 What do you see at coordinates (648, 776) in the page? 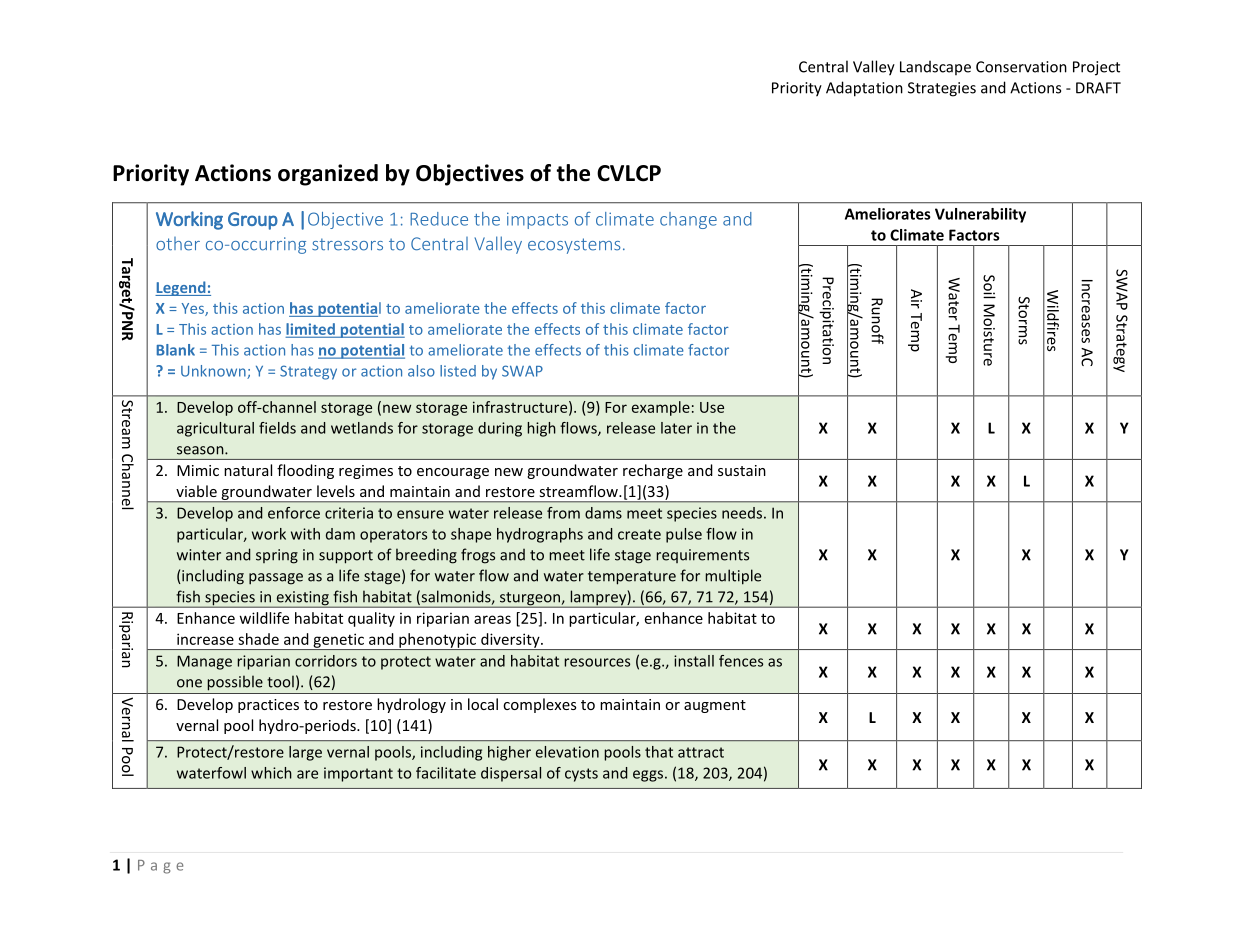
I see `eggs` at bounding box center [648, 776].
